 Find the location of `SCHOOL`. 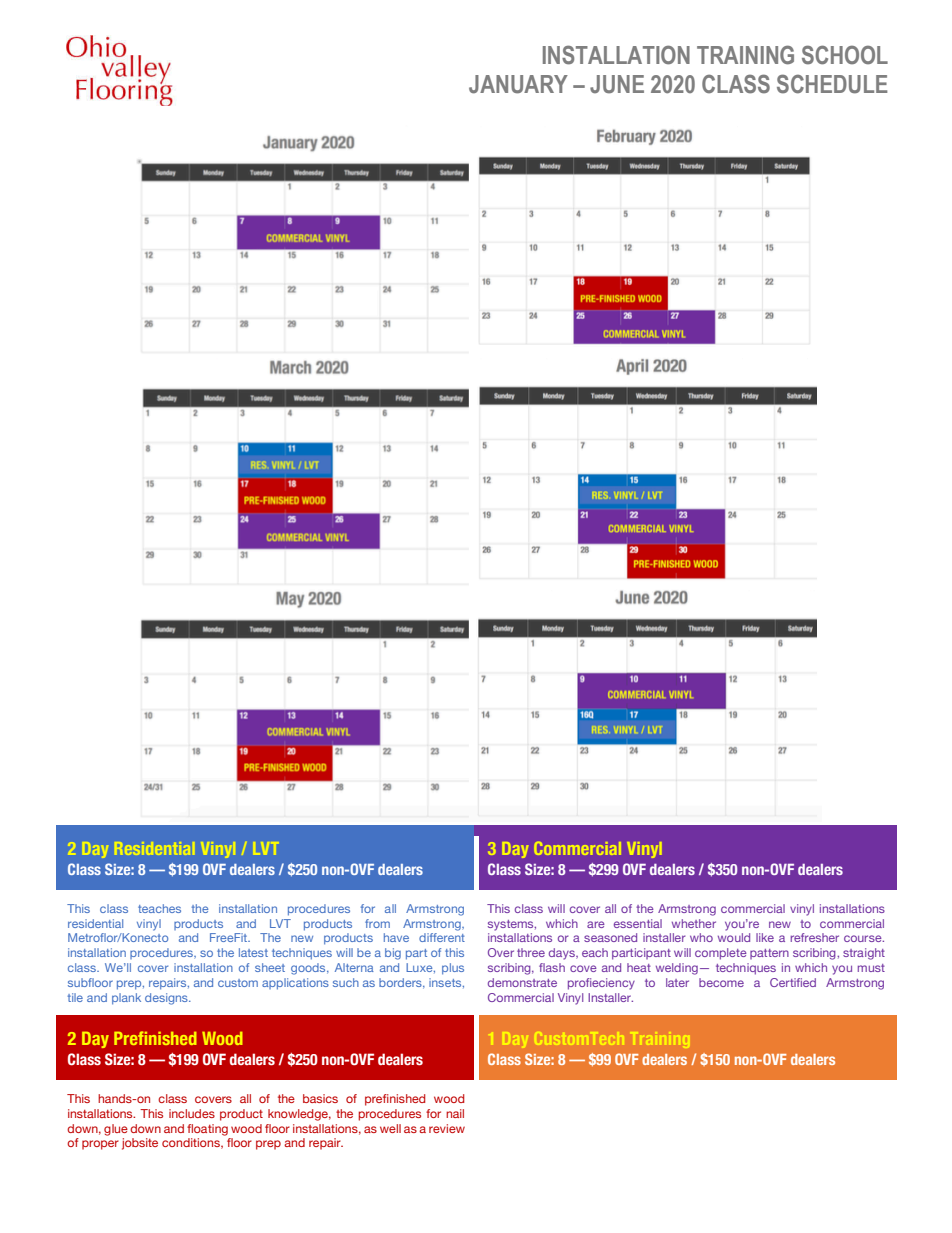

SCHOOL is located at coordinates (845, 55).
